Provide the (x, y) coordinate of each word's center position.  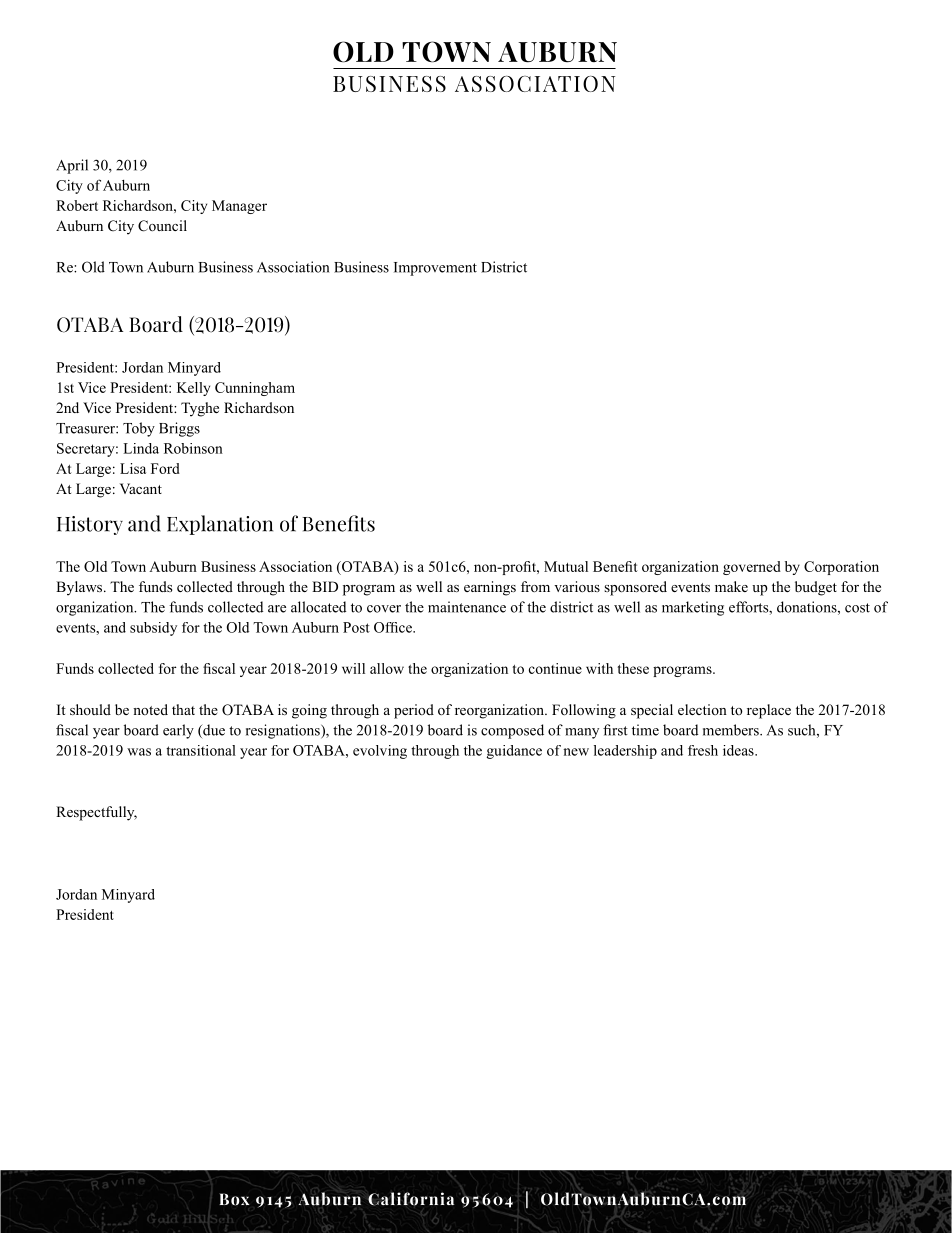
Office (394, 627)
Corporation (841, 568)
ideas (739, 750)
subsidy (153, 629)
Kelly (193, 389)
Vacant (141, 488)
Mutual (566, 566)
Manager (239, 207)
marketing (693, 608)
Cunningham (255, 389)
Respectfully (96, 813)
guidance (514, 752)
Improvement (435, 269)
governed (752, 568)
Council (162, 226)
